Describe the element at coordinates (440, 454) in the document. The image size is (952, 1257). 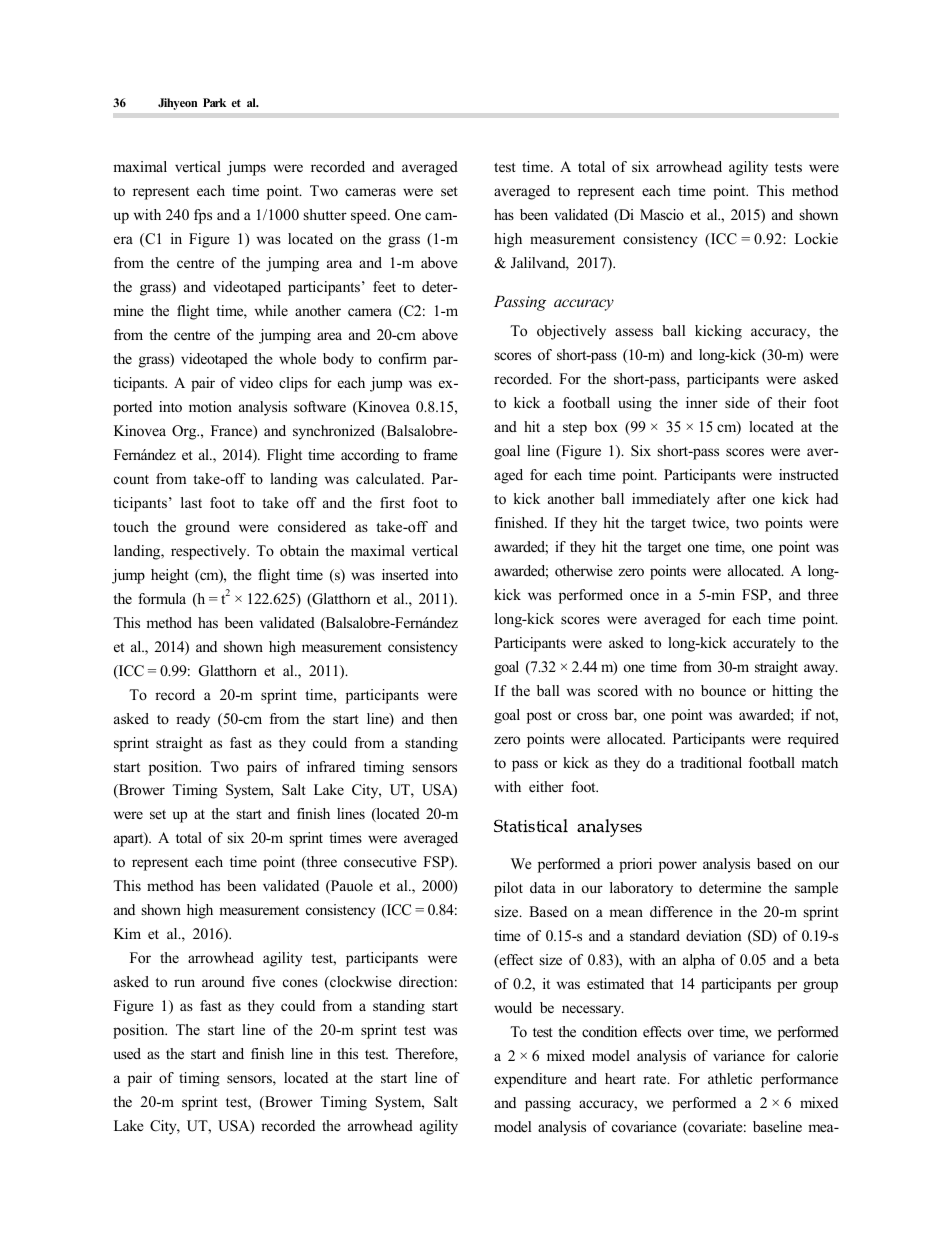
I see `frame` at that location.
